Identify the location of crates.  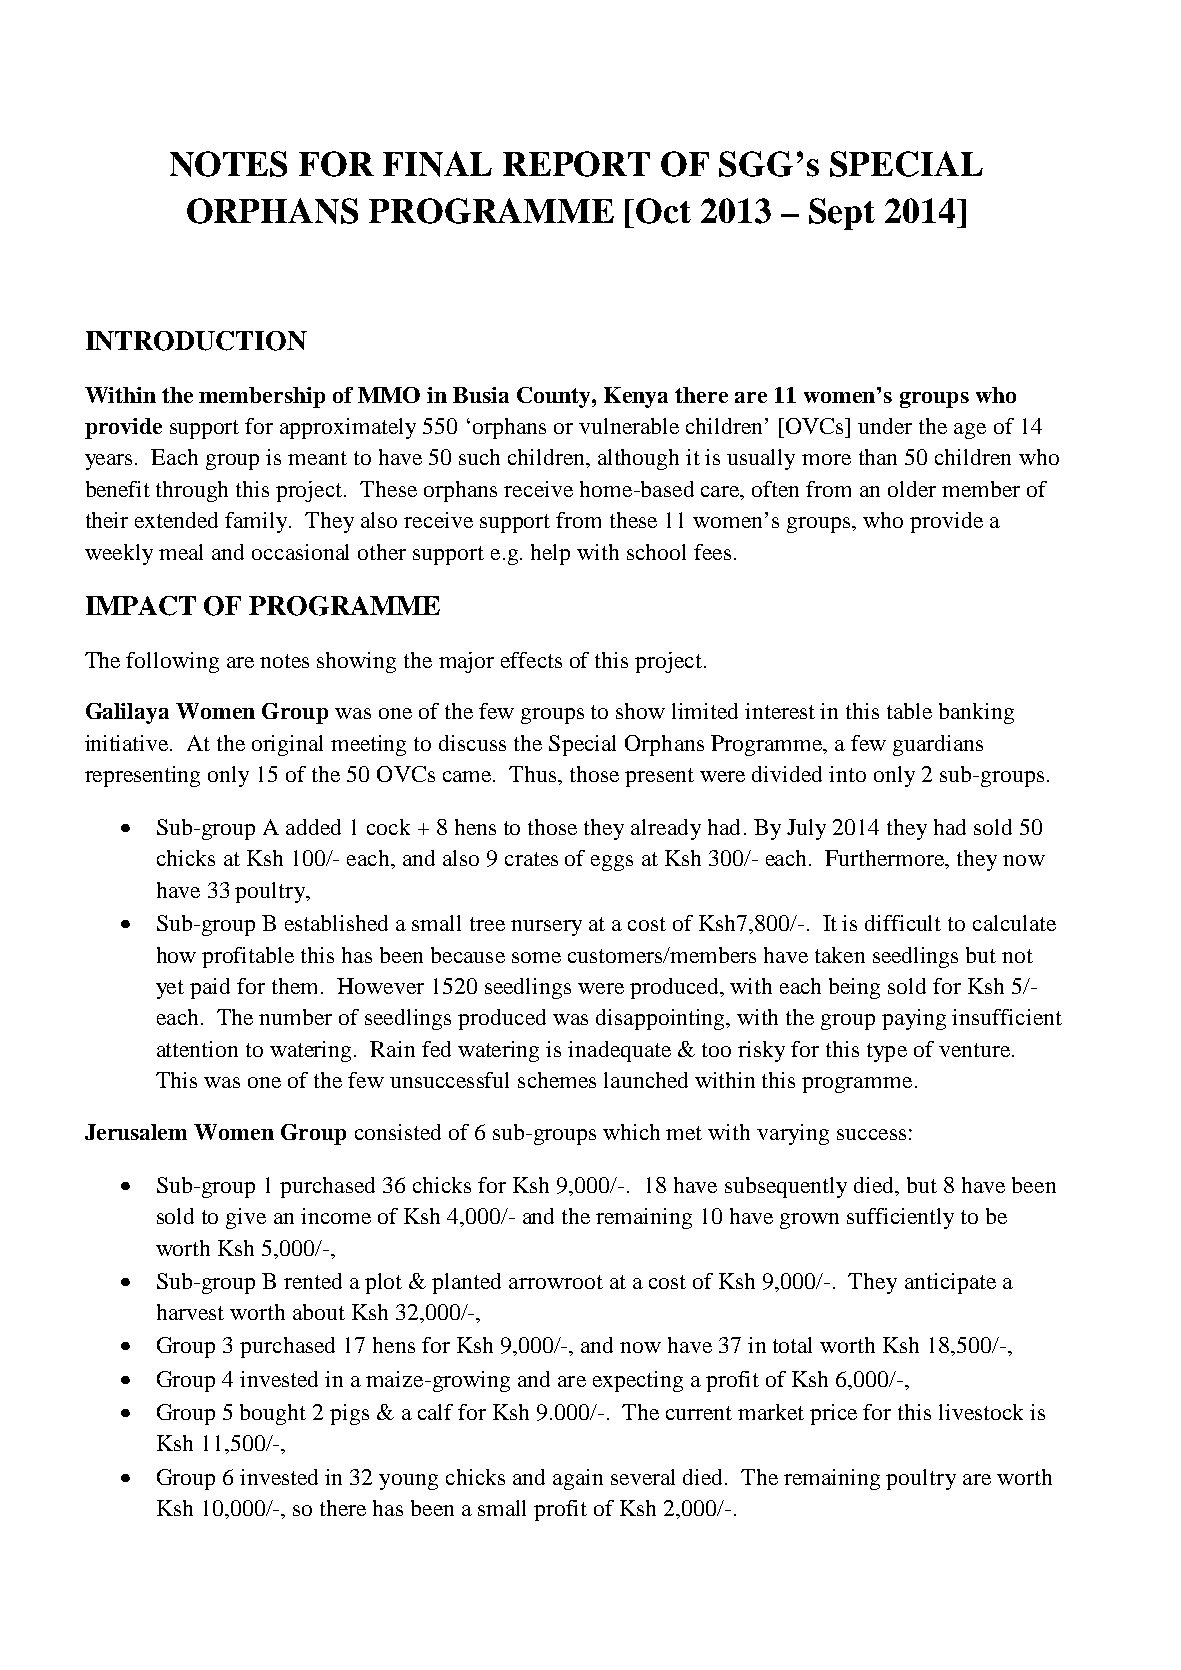
(531, 859).
